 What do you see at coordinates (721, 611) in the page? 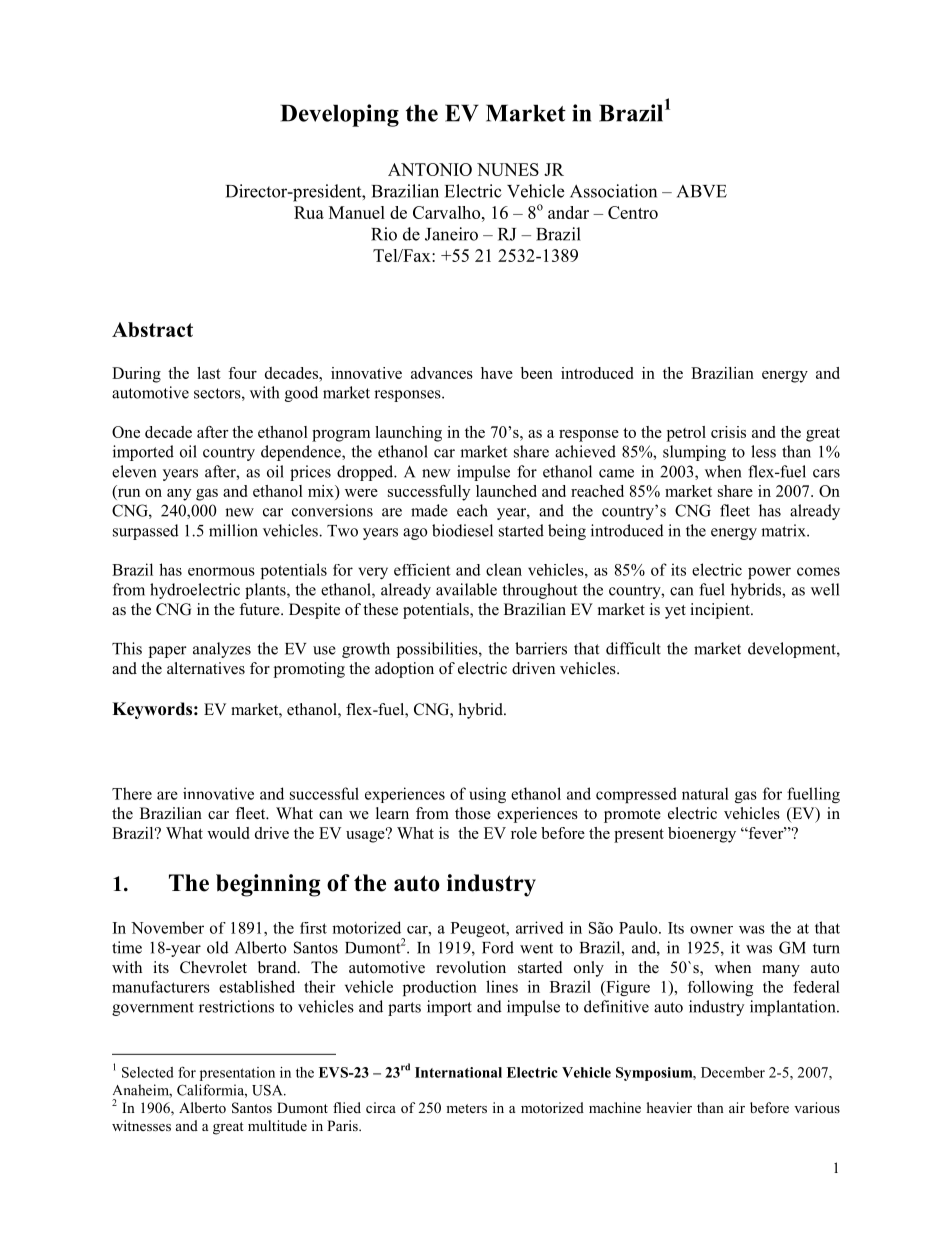
I see `incipient` at bounding box center [721, 611].
